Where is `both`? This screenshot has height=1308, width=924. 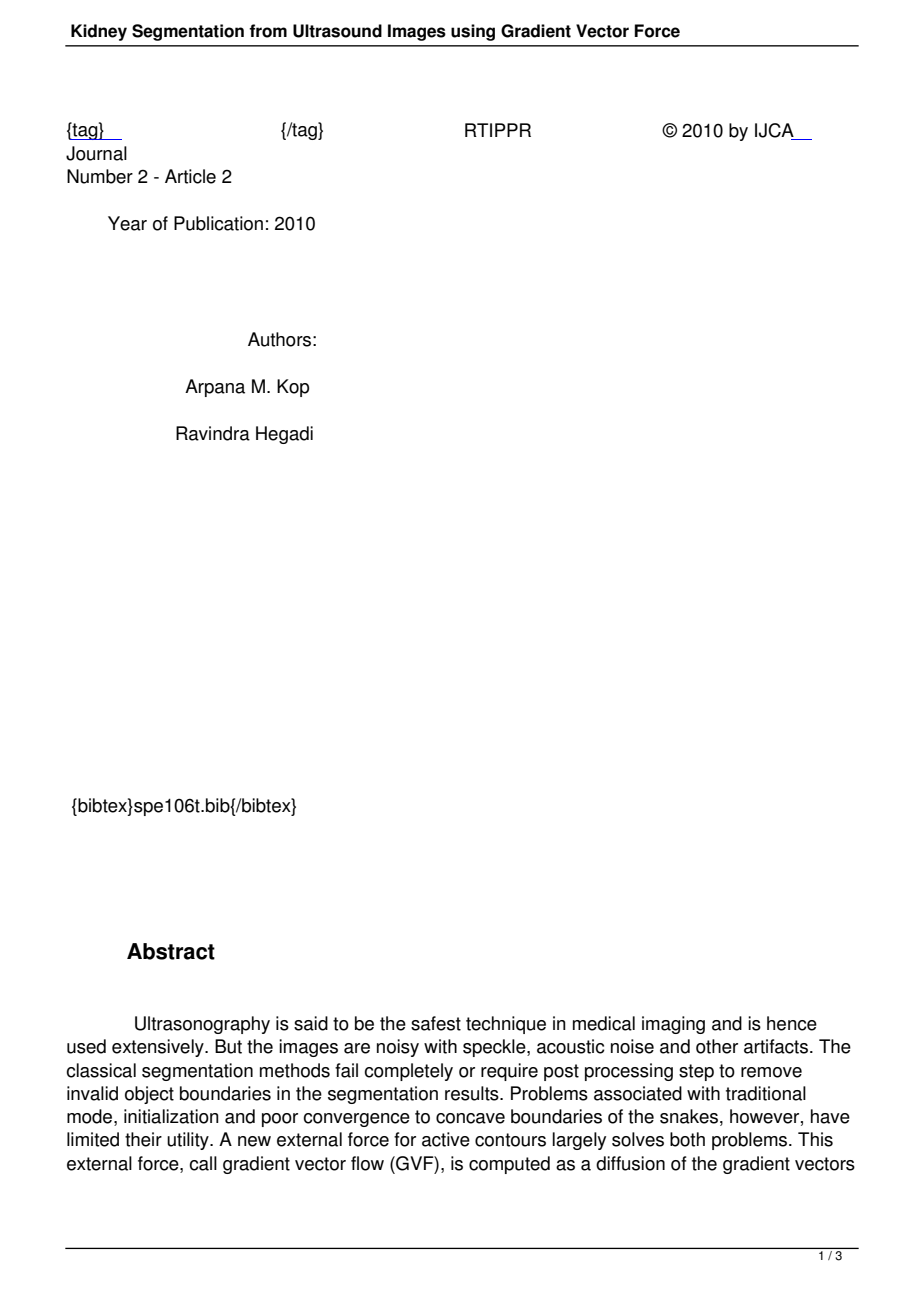 both is located at coordinates (687, 1139).
